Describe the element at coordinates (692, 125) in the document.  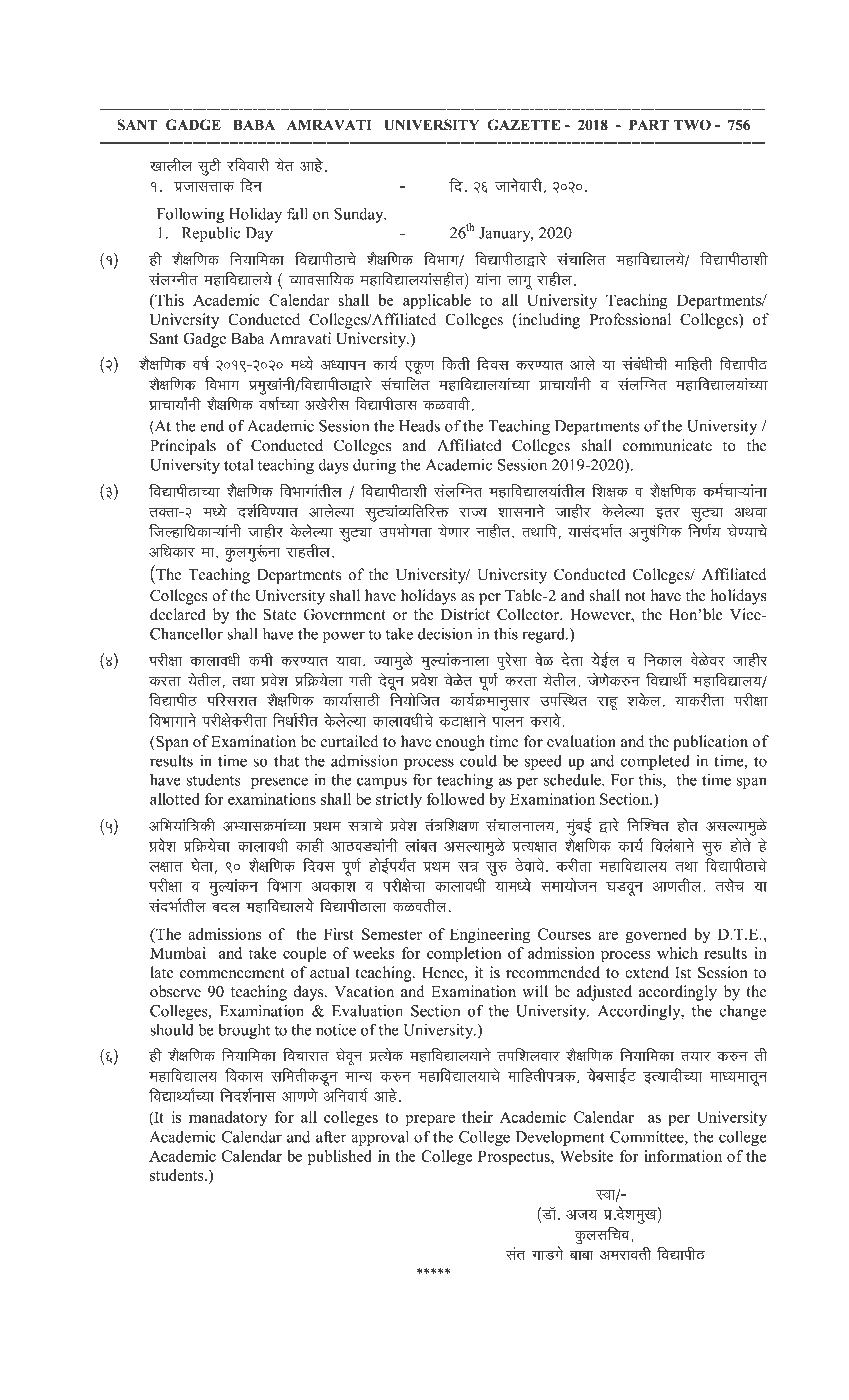
I see `TWO` at that location.
